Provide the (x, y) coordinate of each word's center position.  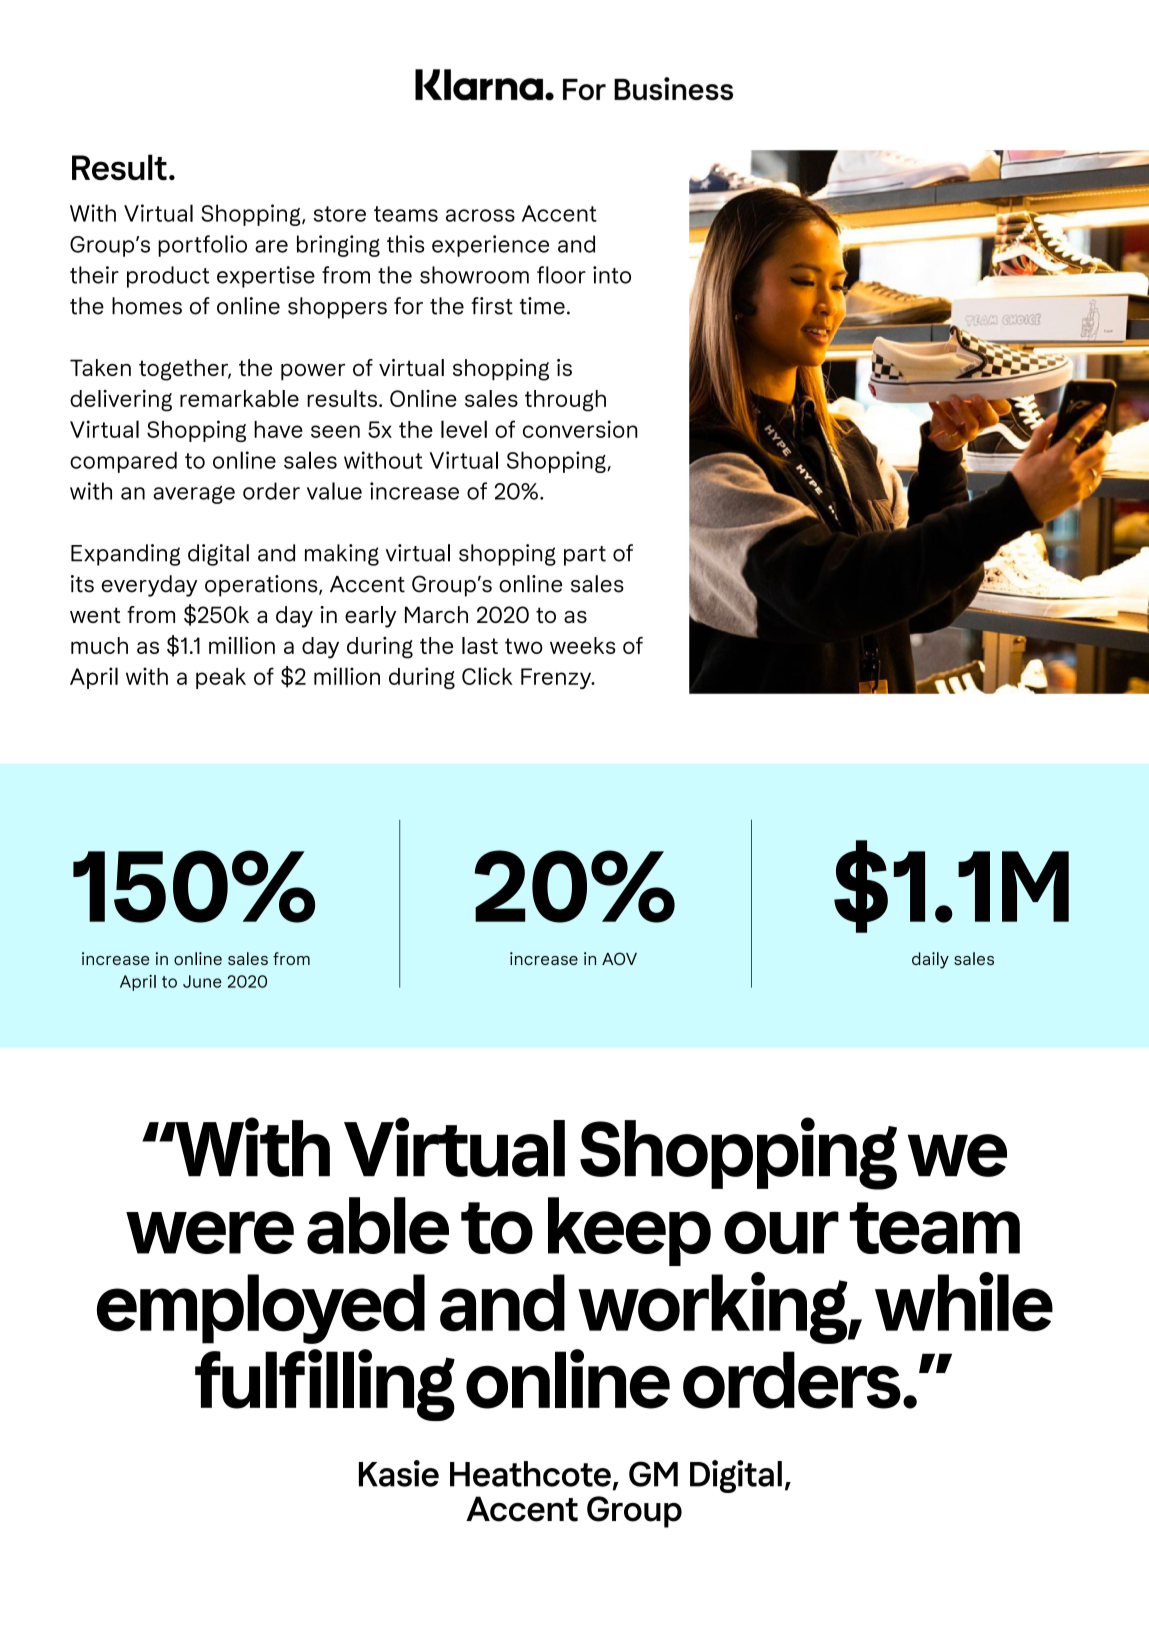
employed (261, 1309)
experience (490, 246)
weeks (583, 645)
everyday (149, 586)
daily (930, 960)
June (202, 981)
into (612, 275)
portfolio (202, 246)
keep (629, 1231)
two (524, 646)
